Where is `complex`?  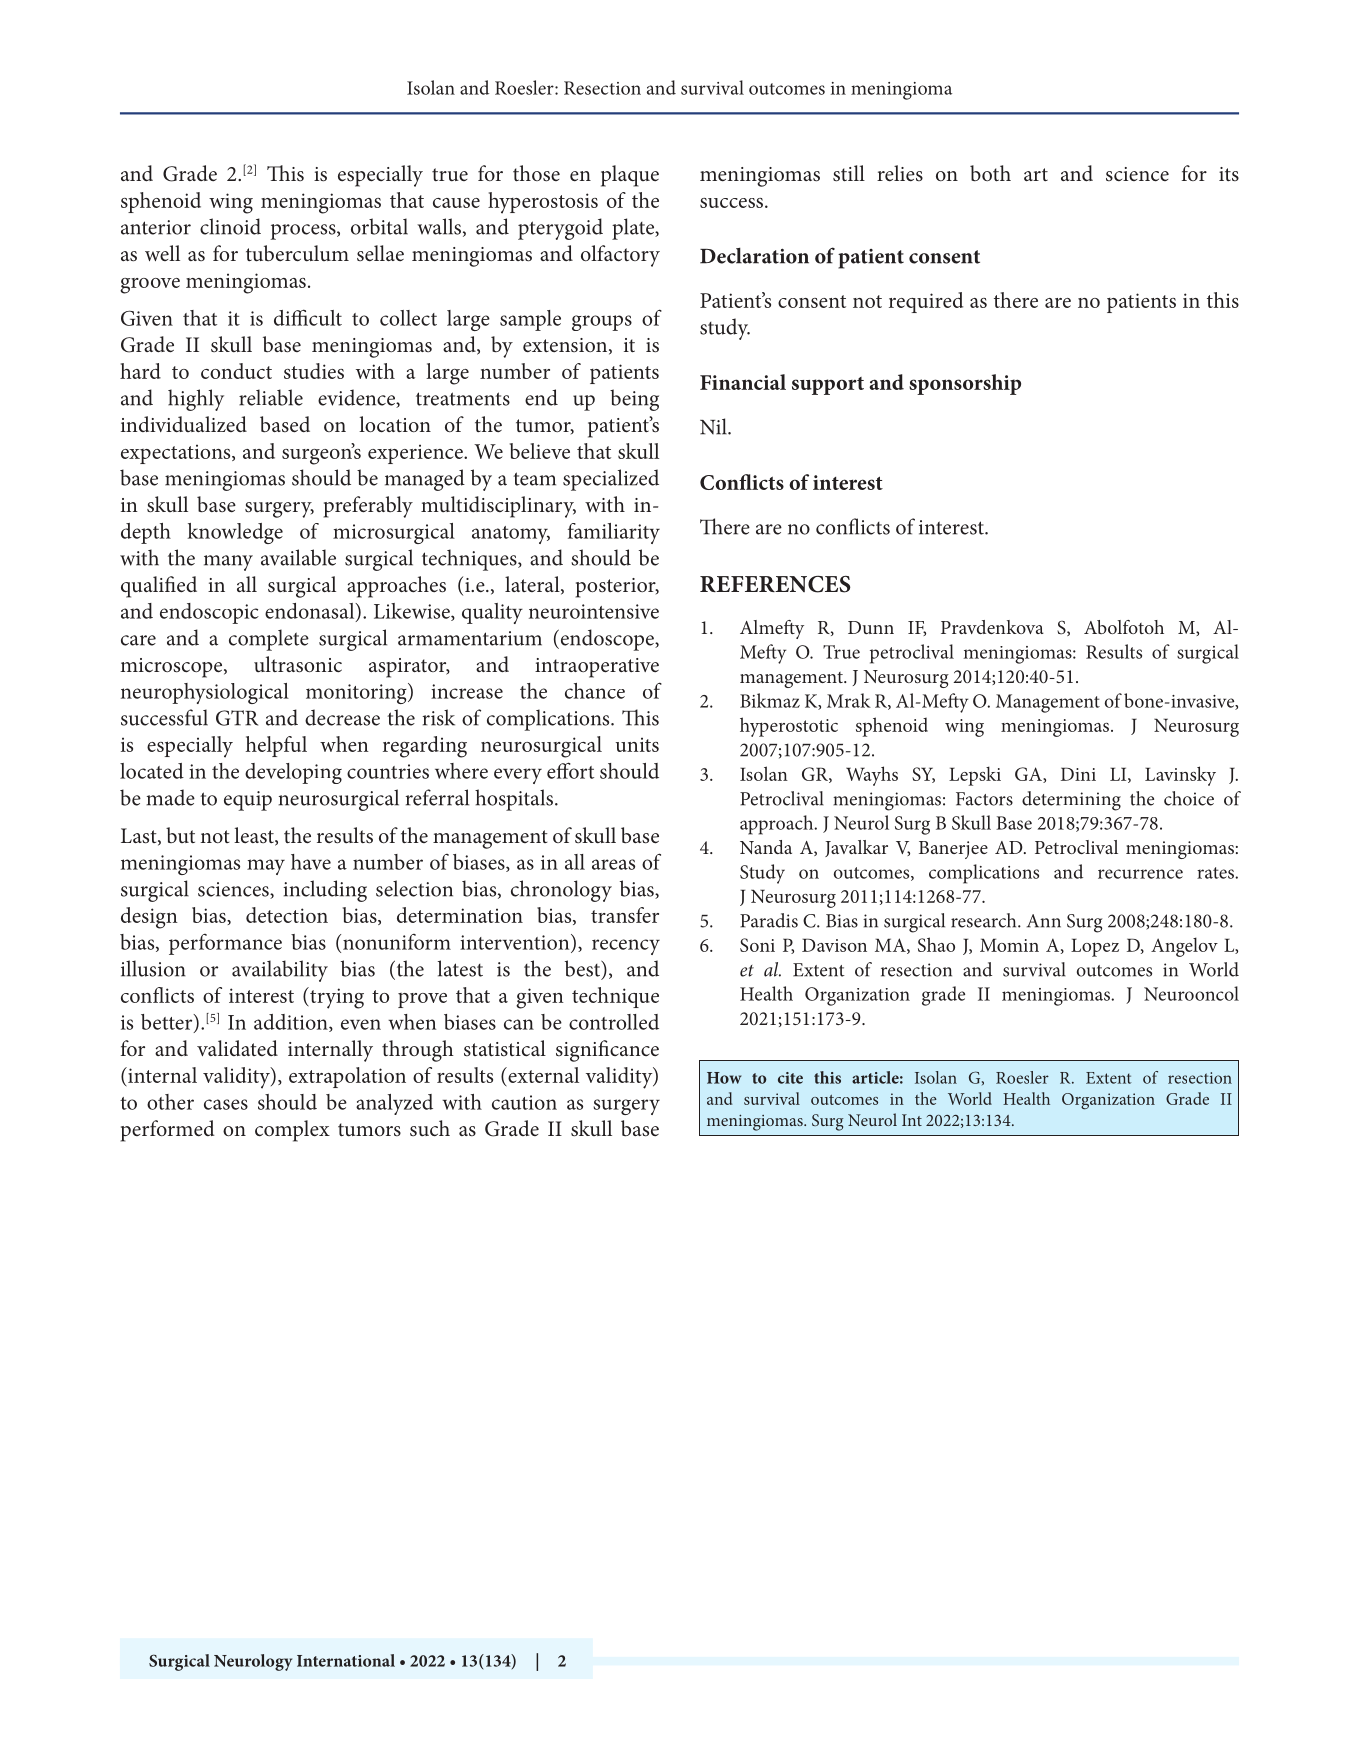
complex is located at coordinates (292, 1131).
